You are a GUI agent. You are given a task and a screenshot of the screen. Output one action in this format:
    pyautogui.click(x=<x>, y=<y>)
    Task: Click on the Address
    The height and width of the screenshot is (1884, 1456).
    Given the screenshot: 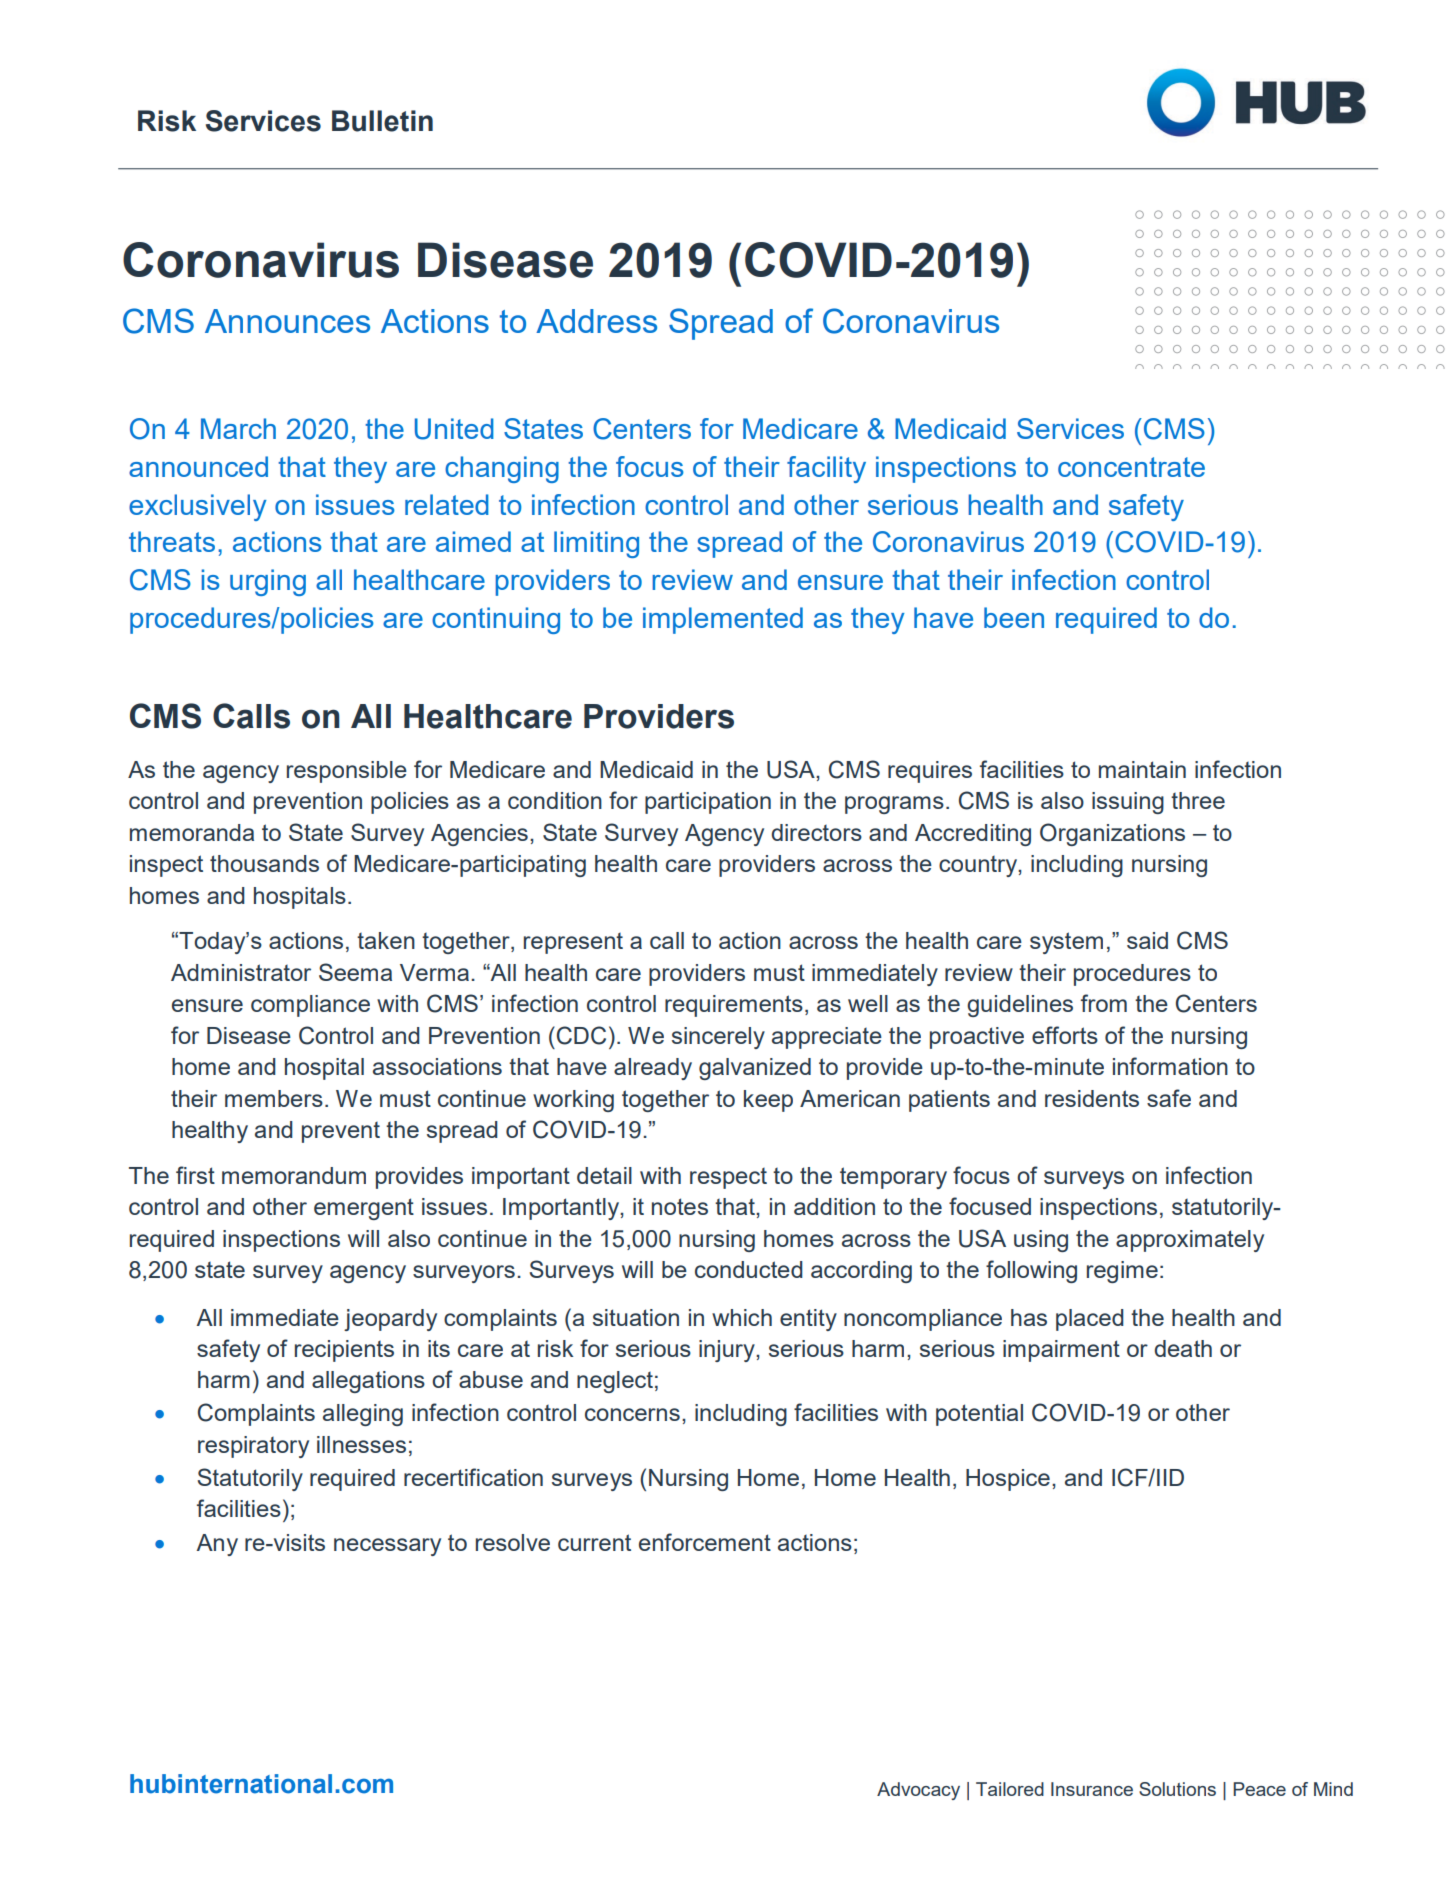 What is the action you would take?
    pyautogui.click(x=596, y=321)
